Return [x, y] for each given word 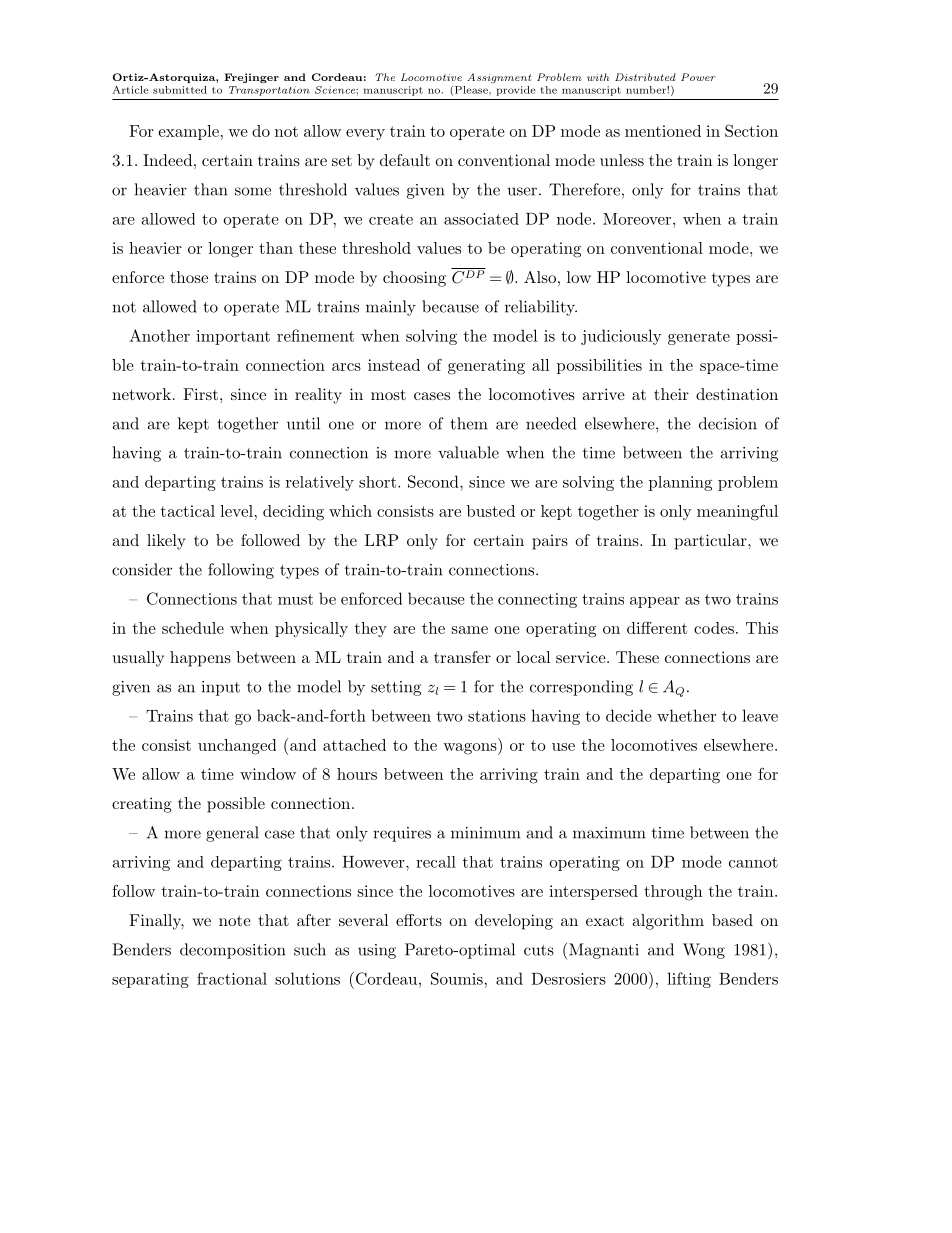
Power [698, 77]
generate [699, 338]
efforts [419, 920]
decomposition [232, 951]
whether [686, 715]
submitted [180, 90]
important [233, 337]
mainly [391, 308]
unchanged [237, 747]
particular [710, 542]
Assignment [499, 78]
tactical [188, 511]
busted [491, 511]
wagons [470, 749]
